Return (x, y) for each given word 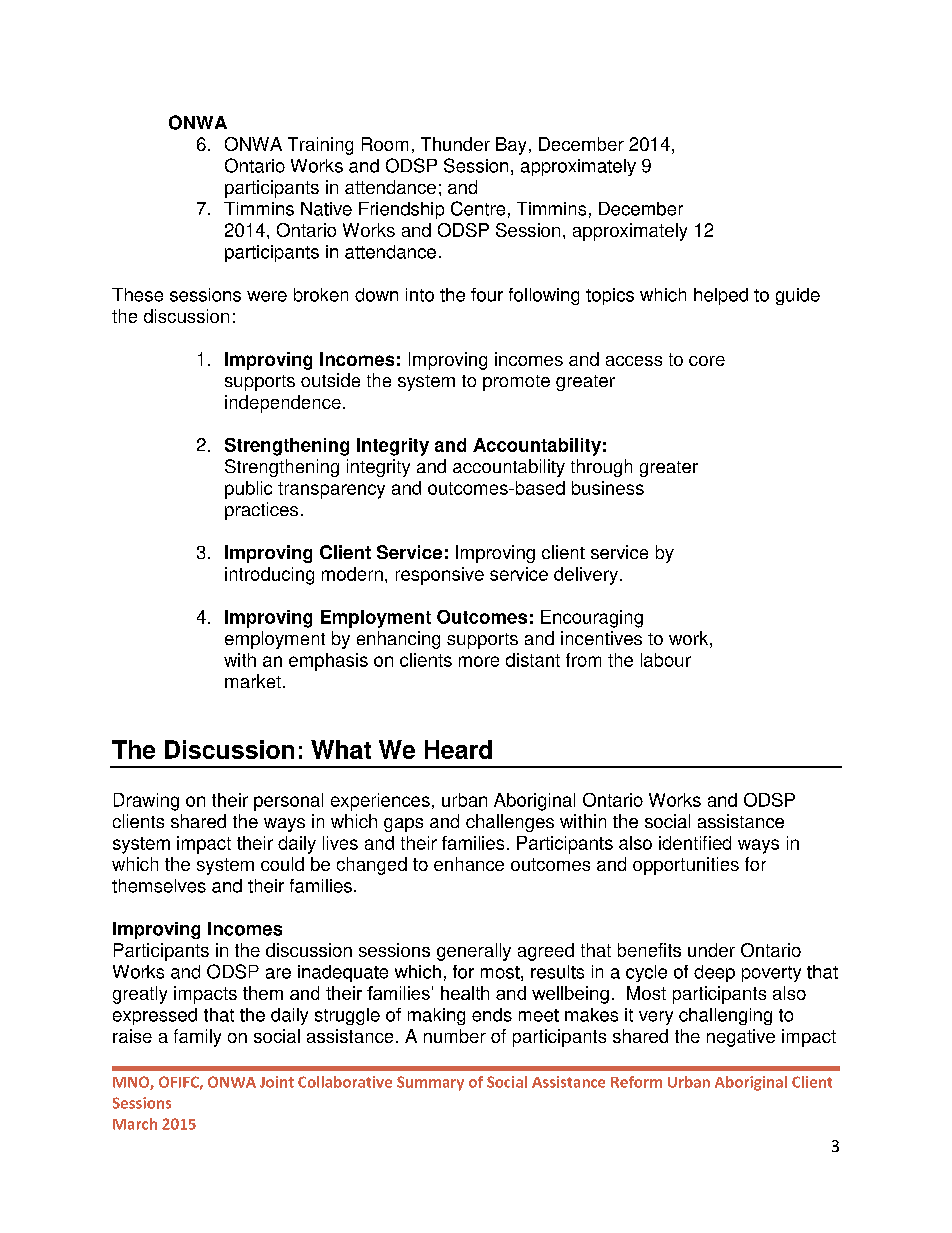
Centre (478, 208)
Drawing (146, 802)
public (248, 490)
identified (695, 843)
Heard (458, 749)
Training (320, 146)
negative (741, 1038)
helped (721, 296)
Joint (277, 1082)
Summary (430, 1083)
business (608, 488)
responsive (440, 576)
